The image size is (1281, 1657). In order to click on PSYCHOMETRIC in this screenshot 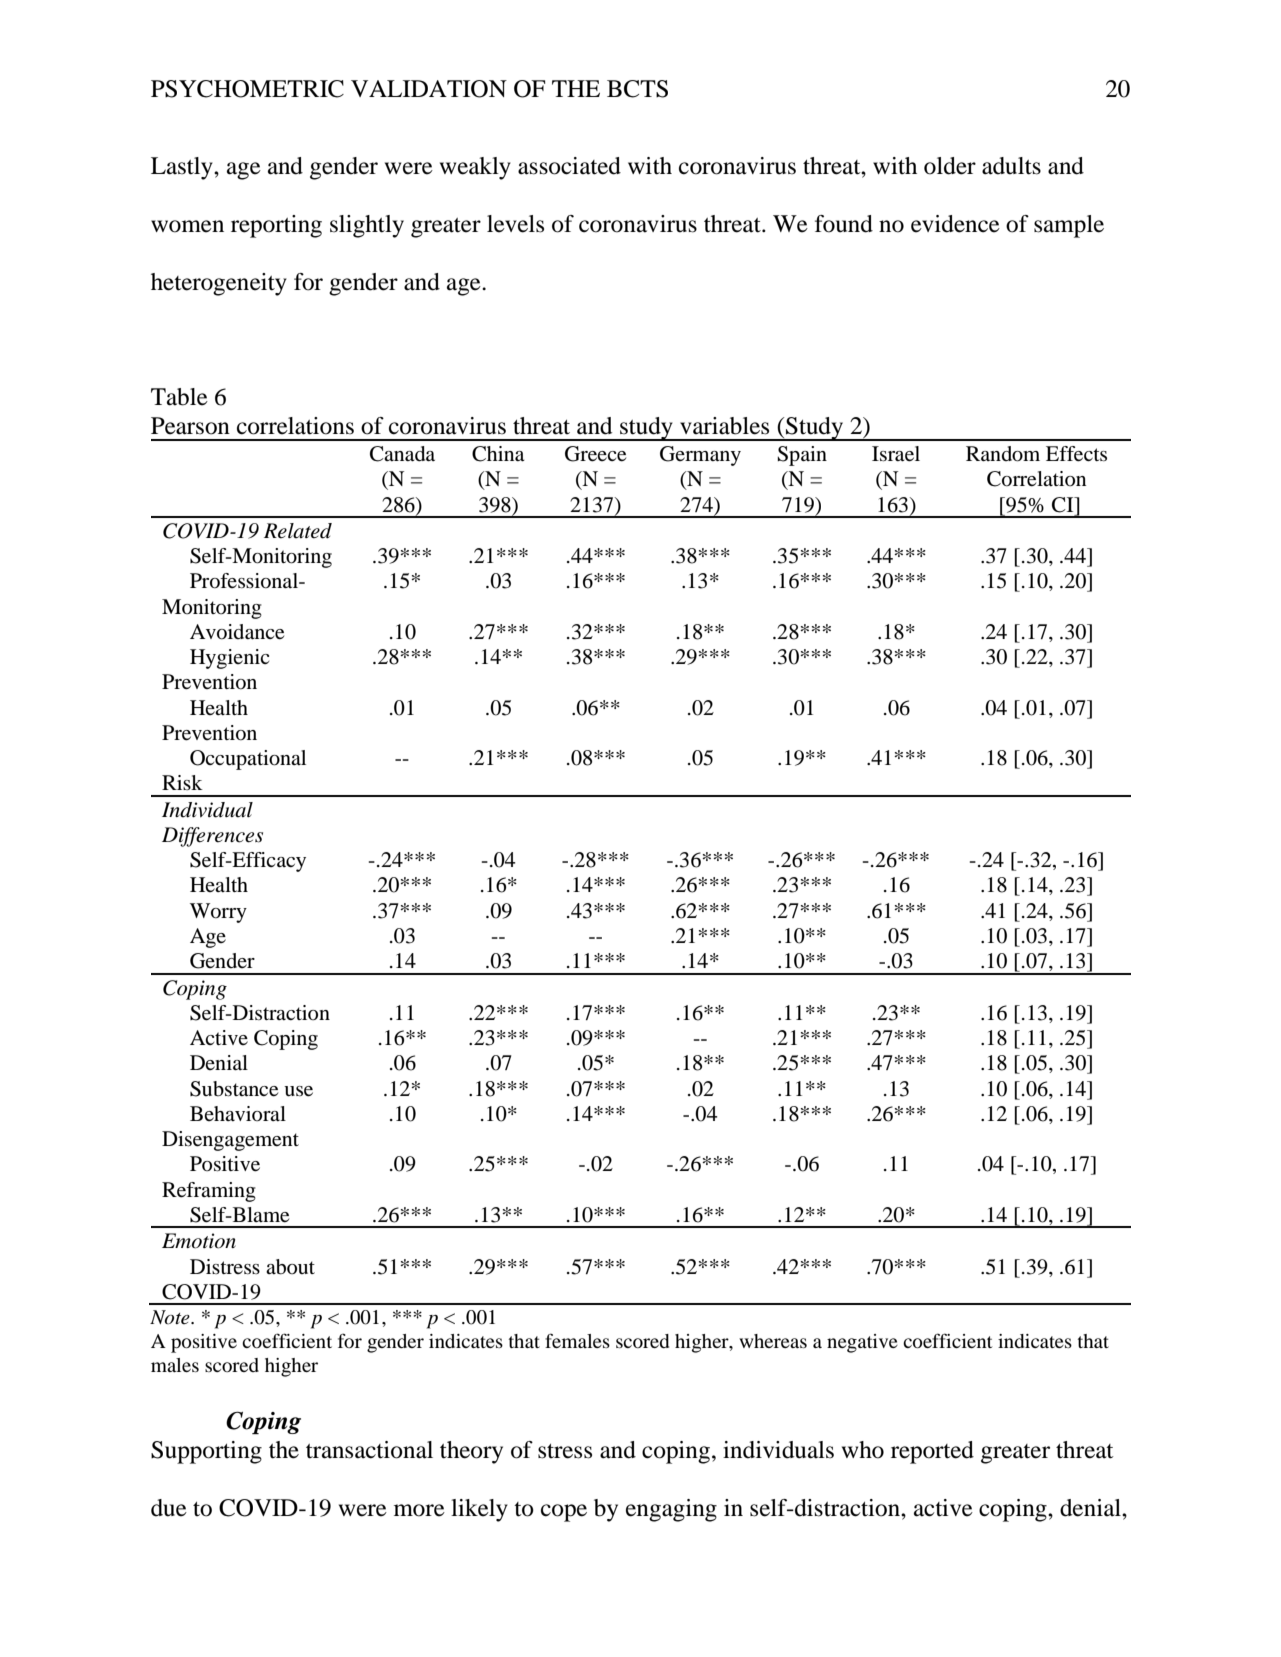, I will do `click(247, 89)`.
